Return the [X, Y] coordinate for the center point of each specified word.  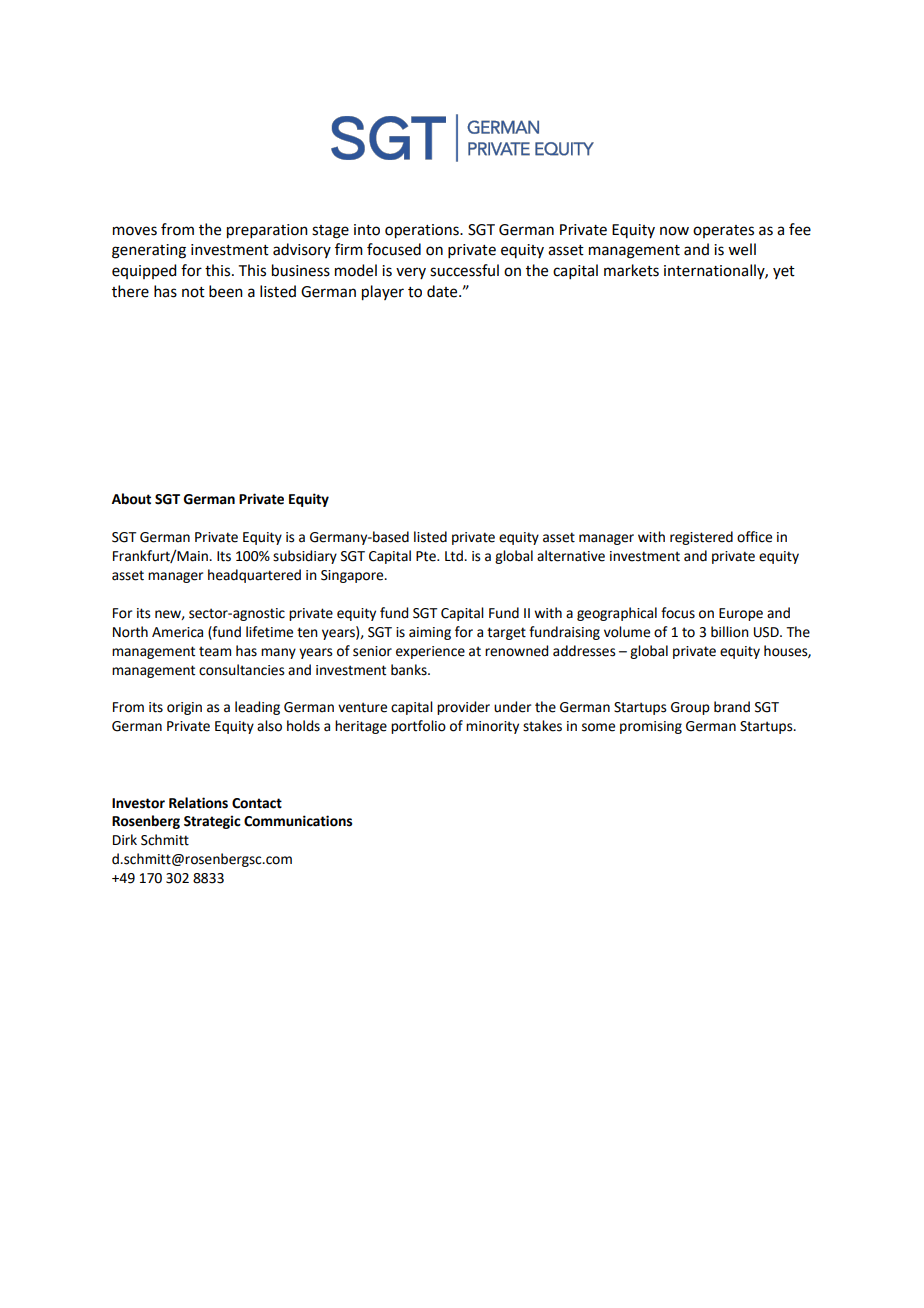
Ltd [455, 556]
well [742, 249]
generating [149, 251]
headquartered [254, 576]
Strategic [212, 822]
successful [464, 270]
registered [701, 538]
